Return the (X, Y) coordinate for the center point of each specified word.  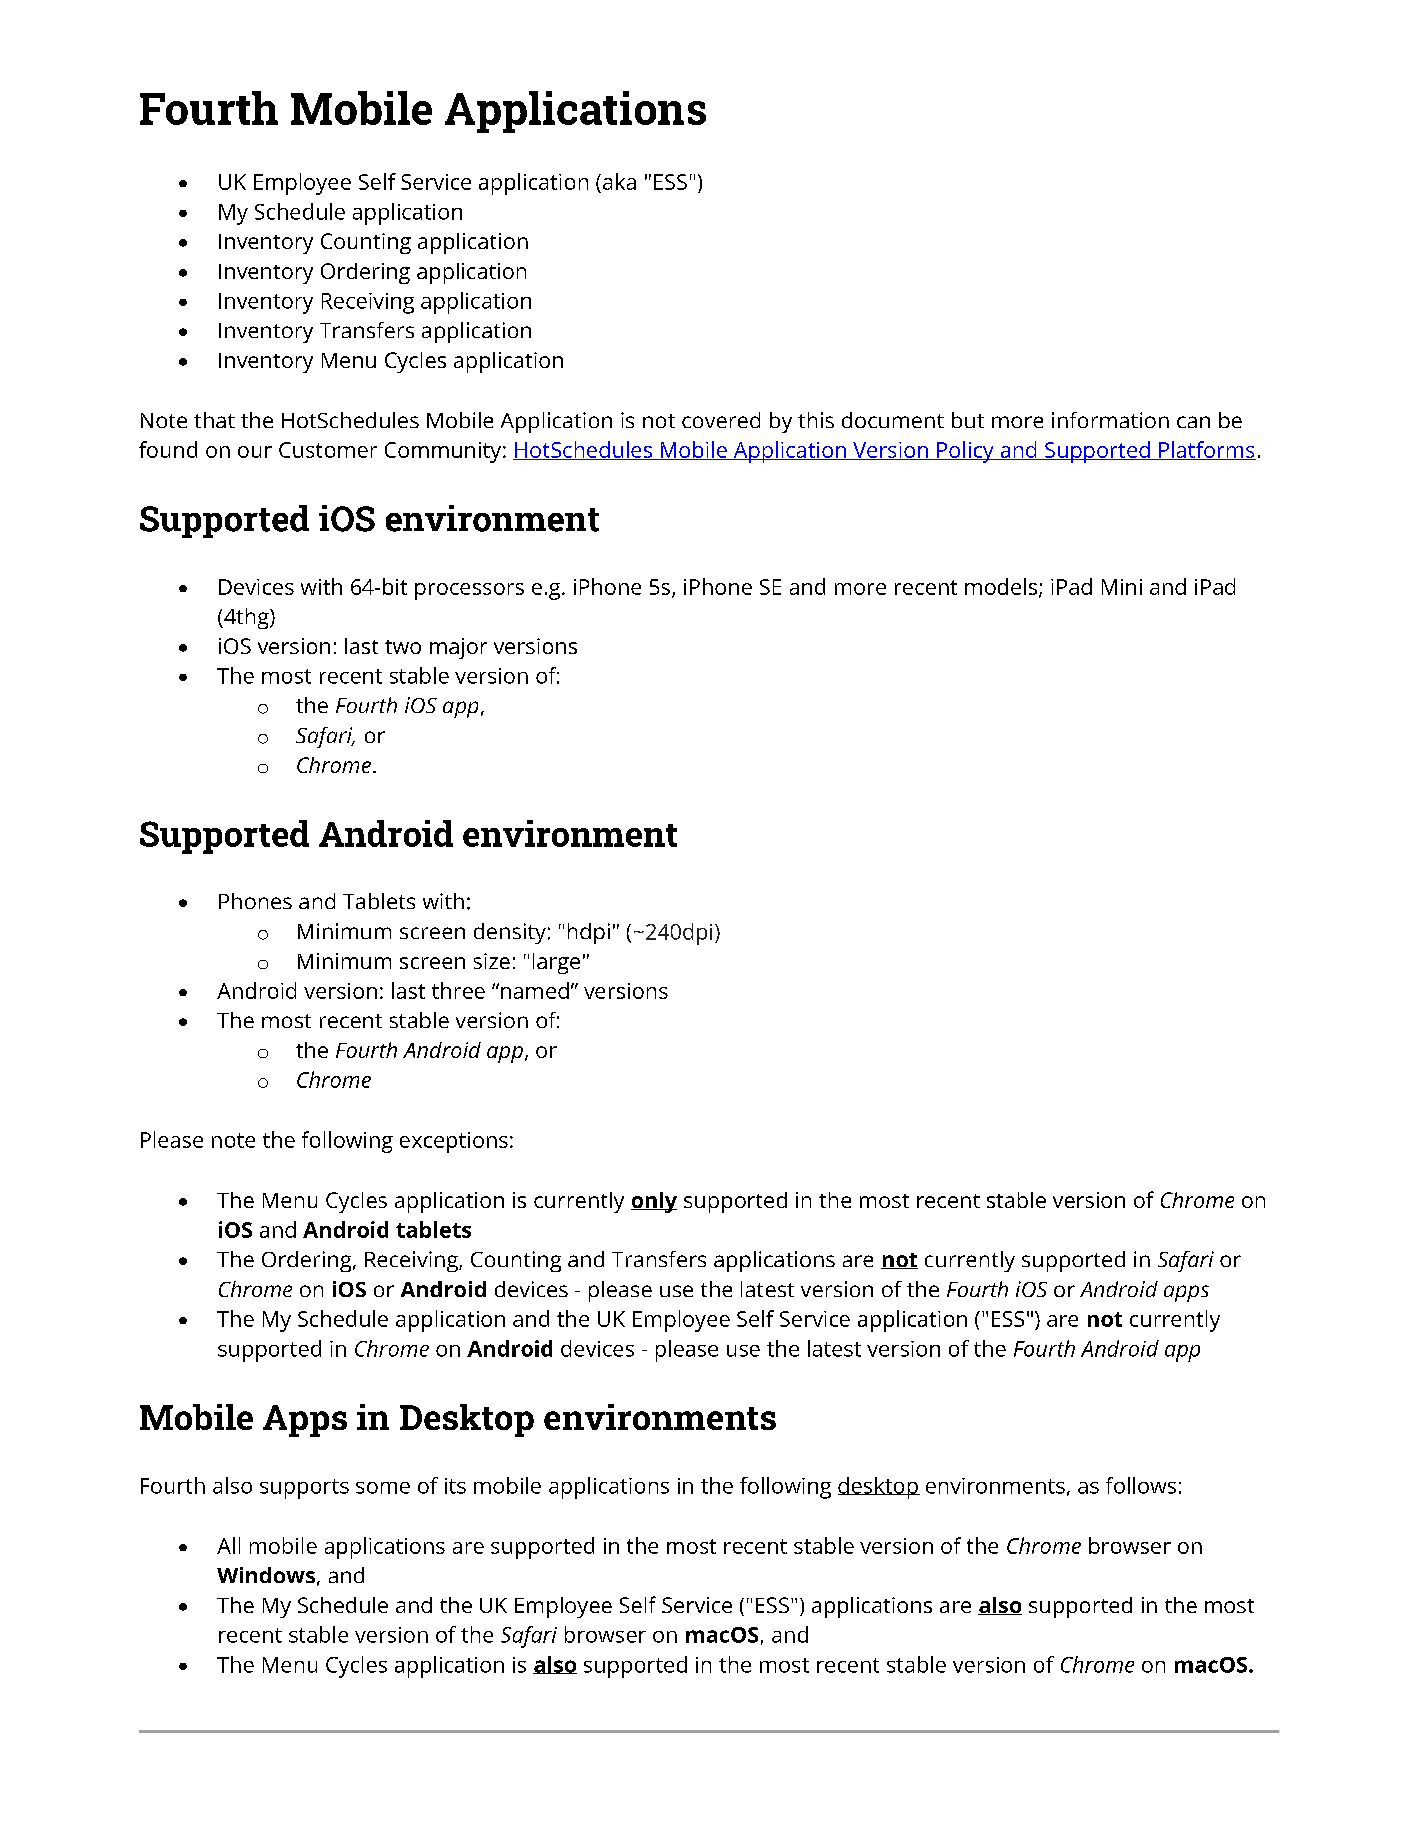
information (1110, 420)
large (556, 963)
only (654, 1202)
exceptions (454, 1142)
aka (619, 181)
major (458, 648)
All (228, 1545)
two (403, 647)
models (1002, 587)
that (214, 420)
